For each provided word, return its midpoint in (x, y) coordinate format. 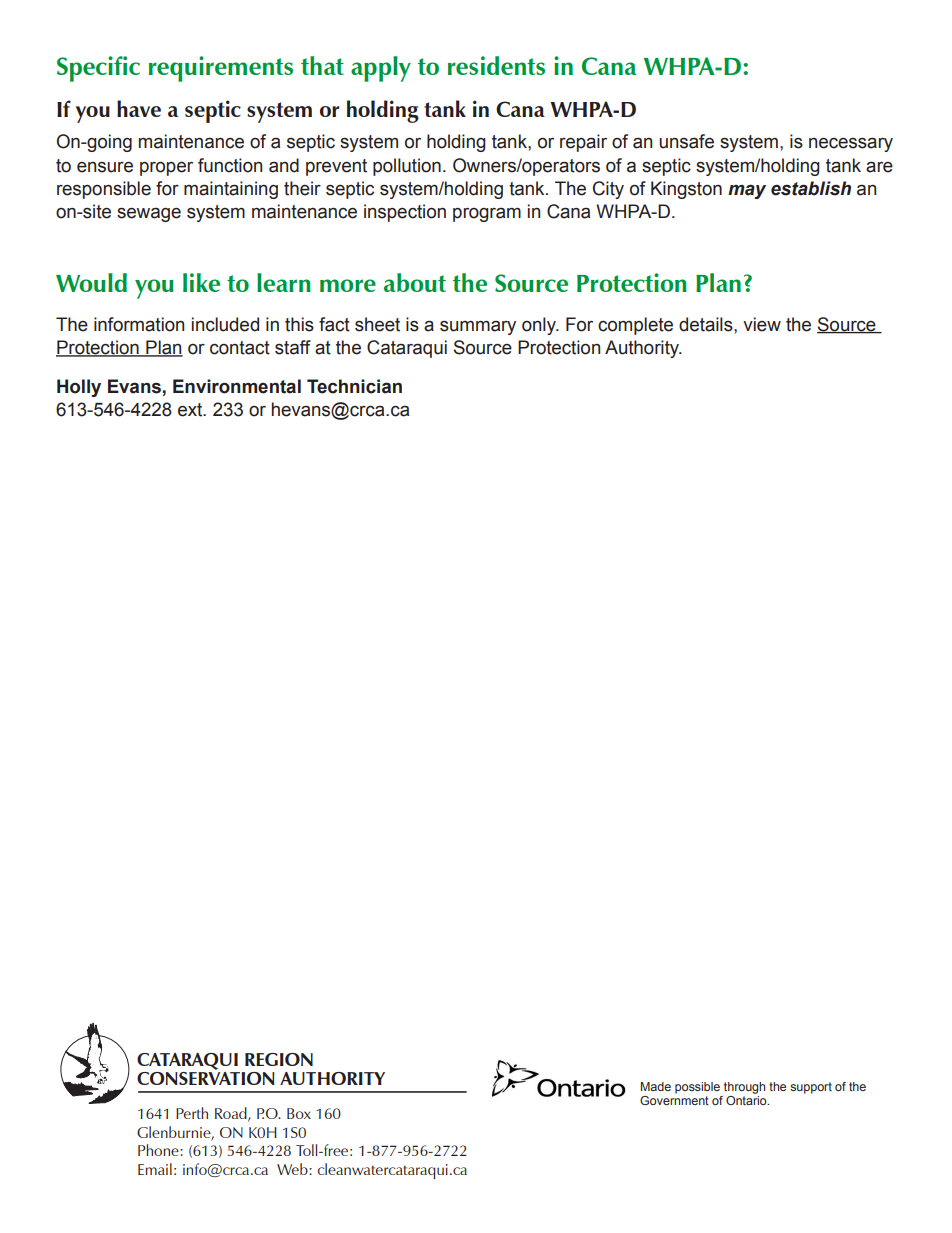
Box (299, 1113)
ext (191, 410)
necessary (851, 144)
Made (656, 1086)
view (762, 324)
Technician (354, 386)
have (139, 108)
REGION (279, 1059)
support (811, 1088)
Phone (159, 1150)
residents (496, 65)
